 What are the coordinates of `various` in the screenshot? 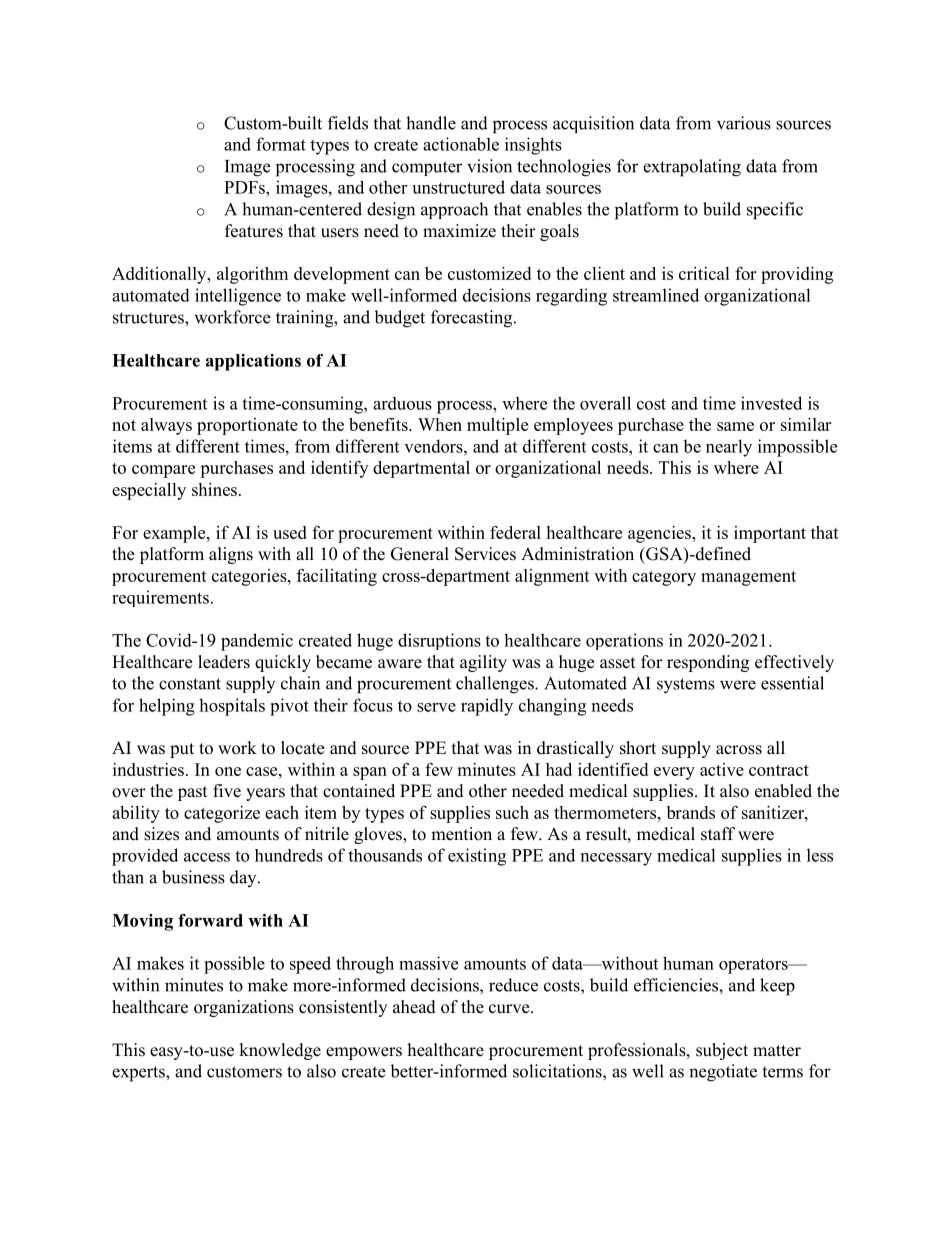 It's located at (744, 123).
